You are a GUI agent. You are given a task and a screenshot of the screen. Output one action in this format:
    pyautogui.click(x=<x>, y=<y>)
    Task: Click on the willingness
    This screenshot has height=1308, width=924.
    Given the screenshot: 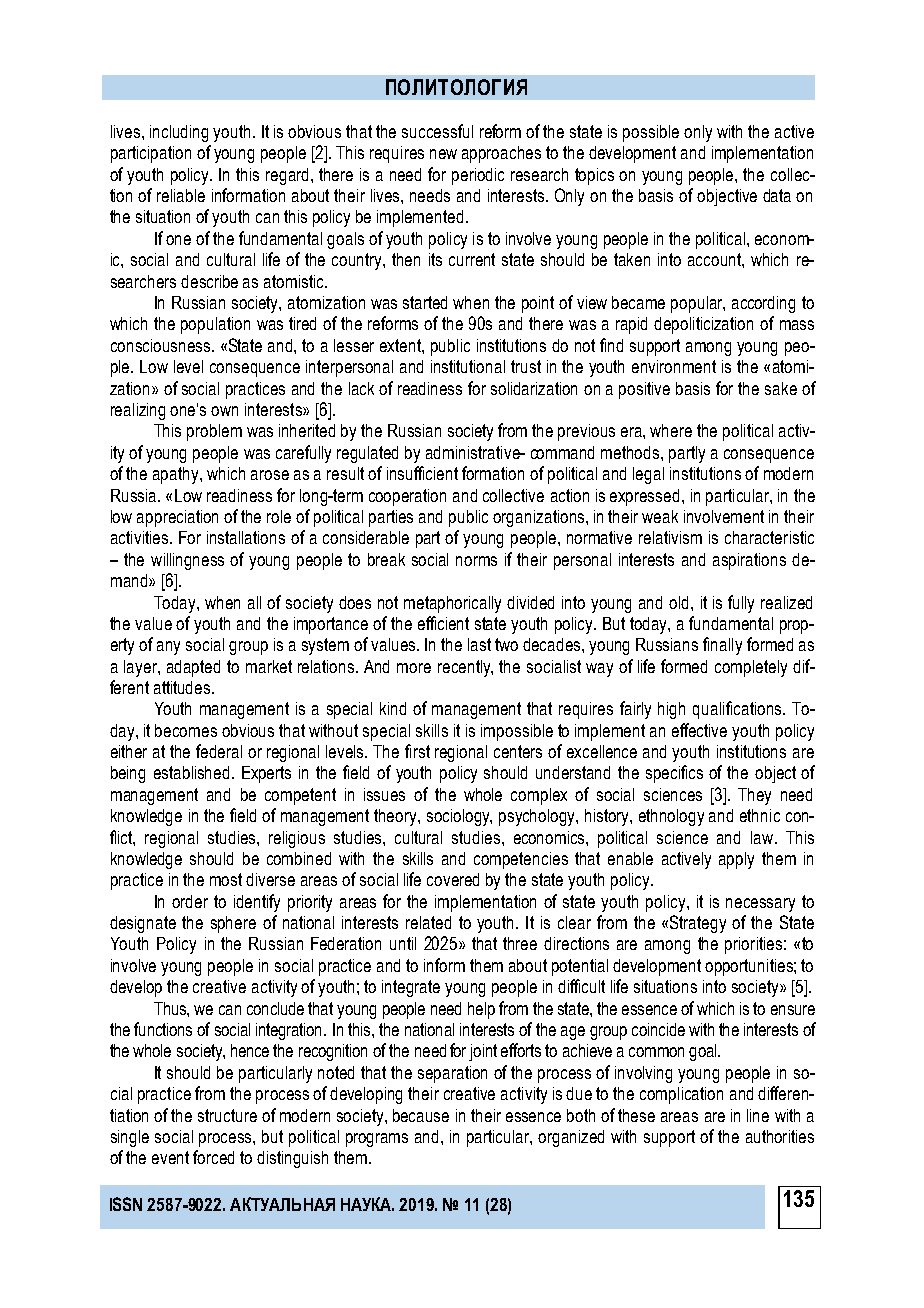 What is the action you would take?
    pyautogui.click(x=187, y=561)
